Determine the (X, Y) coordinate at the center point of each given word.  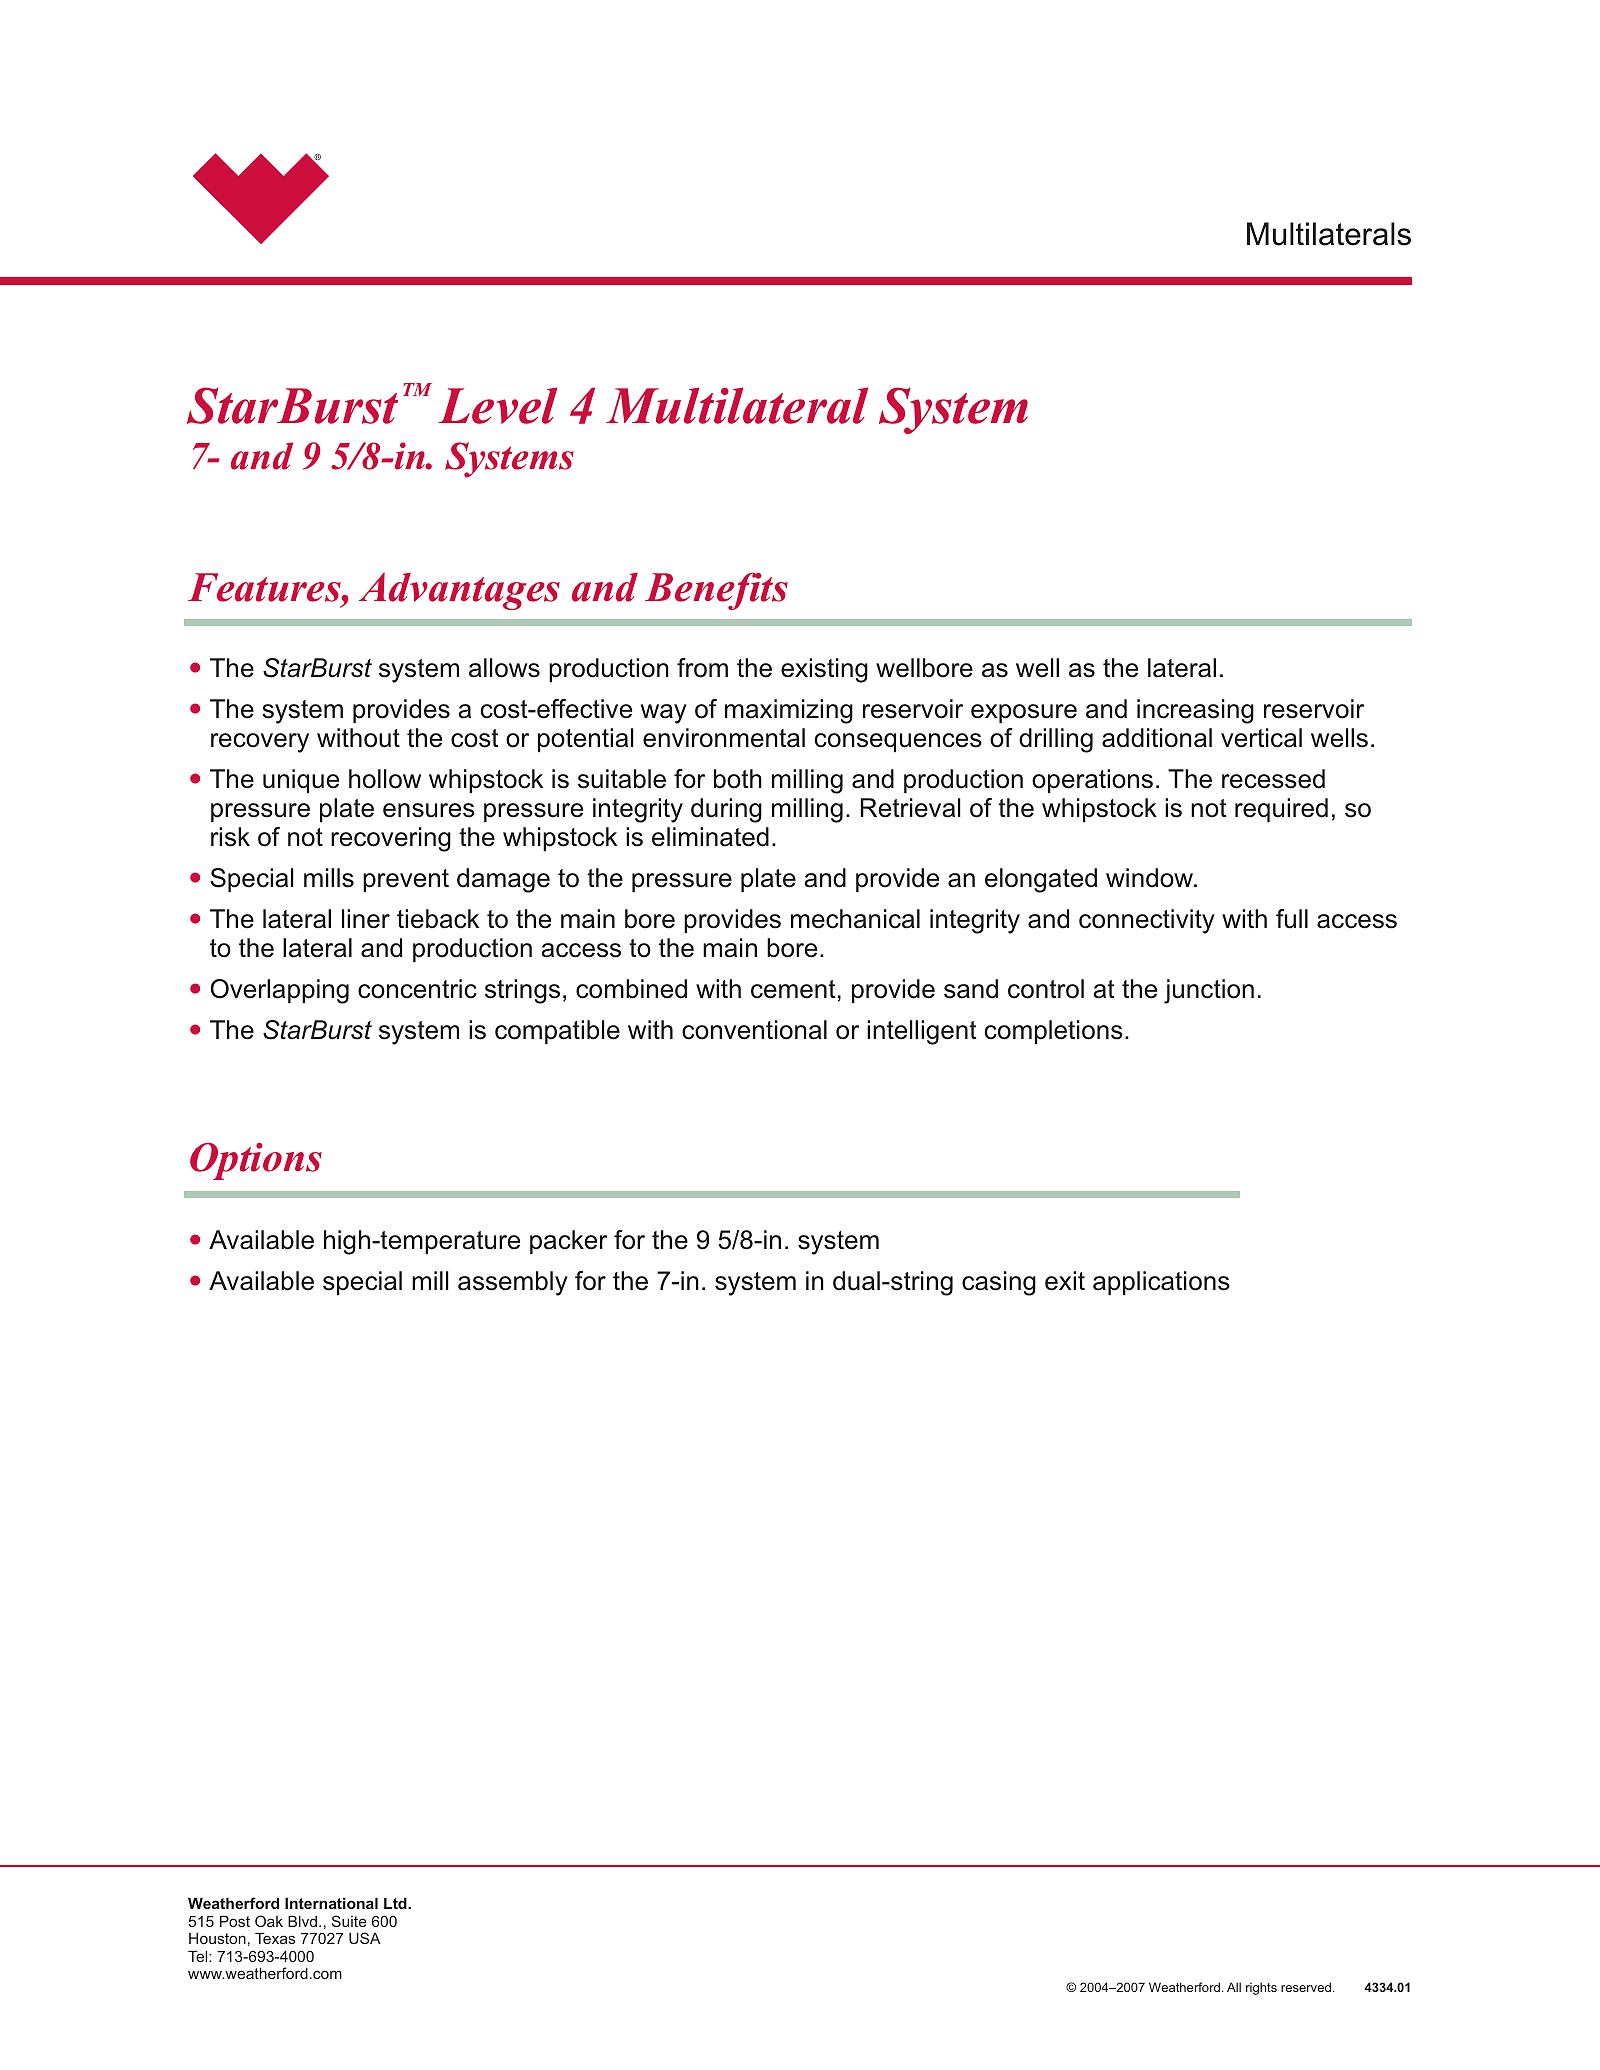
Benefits (716, 591)
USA (365, 1938)
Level (497, 405)
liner (366, 919)
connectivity (1147, 921)
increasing (1195, 711)
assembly (513, 1283)
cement (793, 989)
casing (999, 1283)
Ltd (396, 1903)
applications (1161, 1283)
